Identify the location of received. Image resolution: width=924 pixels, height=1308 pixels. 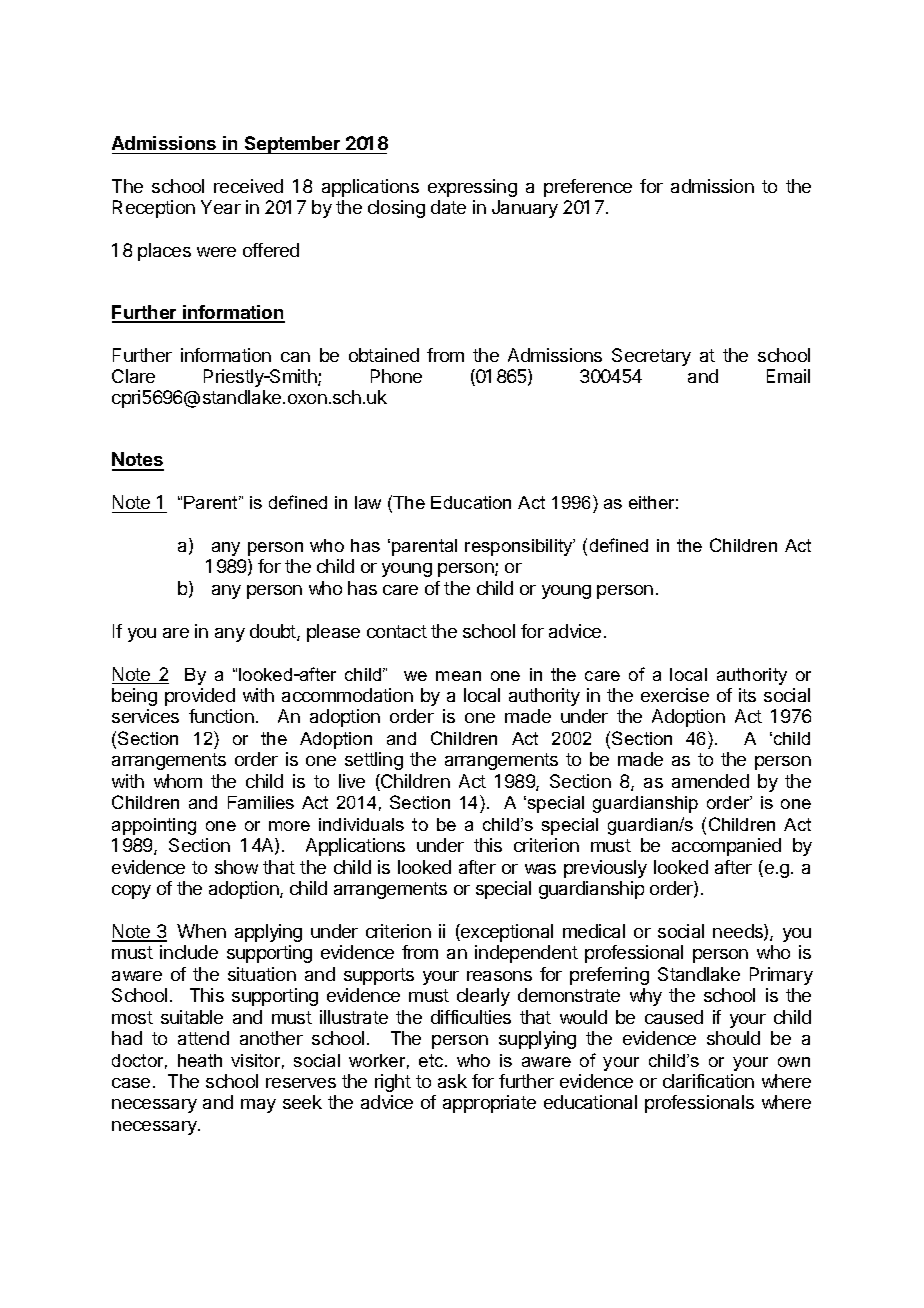
(248, 186).
